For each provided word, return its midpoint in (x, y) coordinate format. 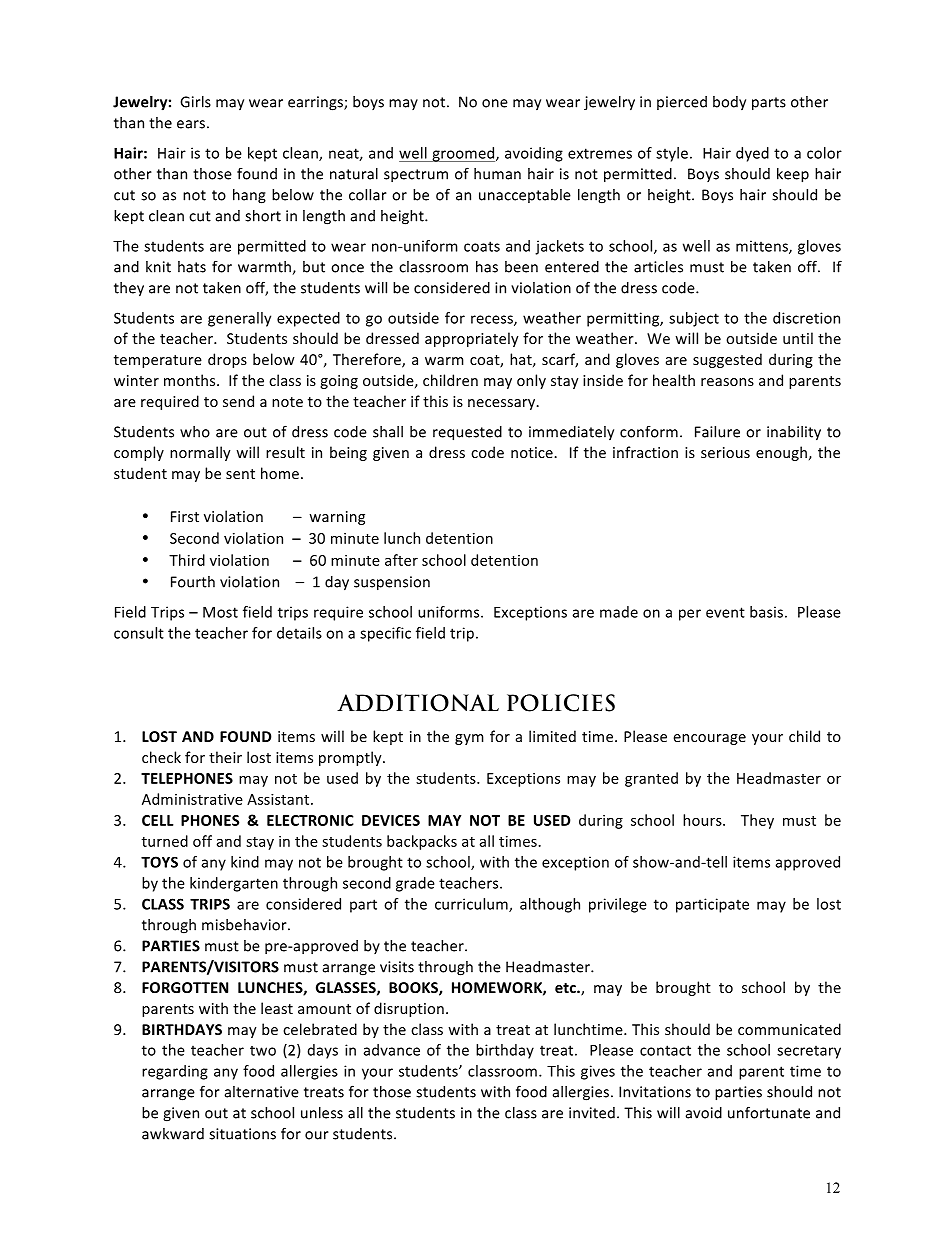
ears (191, 124)
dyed (752, 154)
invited (592, 1113)
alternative (262, 1092)
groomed (463, 154)
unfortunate (769, 1112)
